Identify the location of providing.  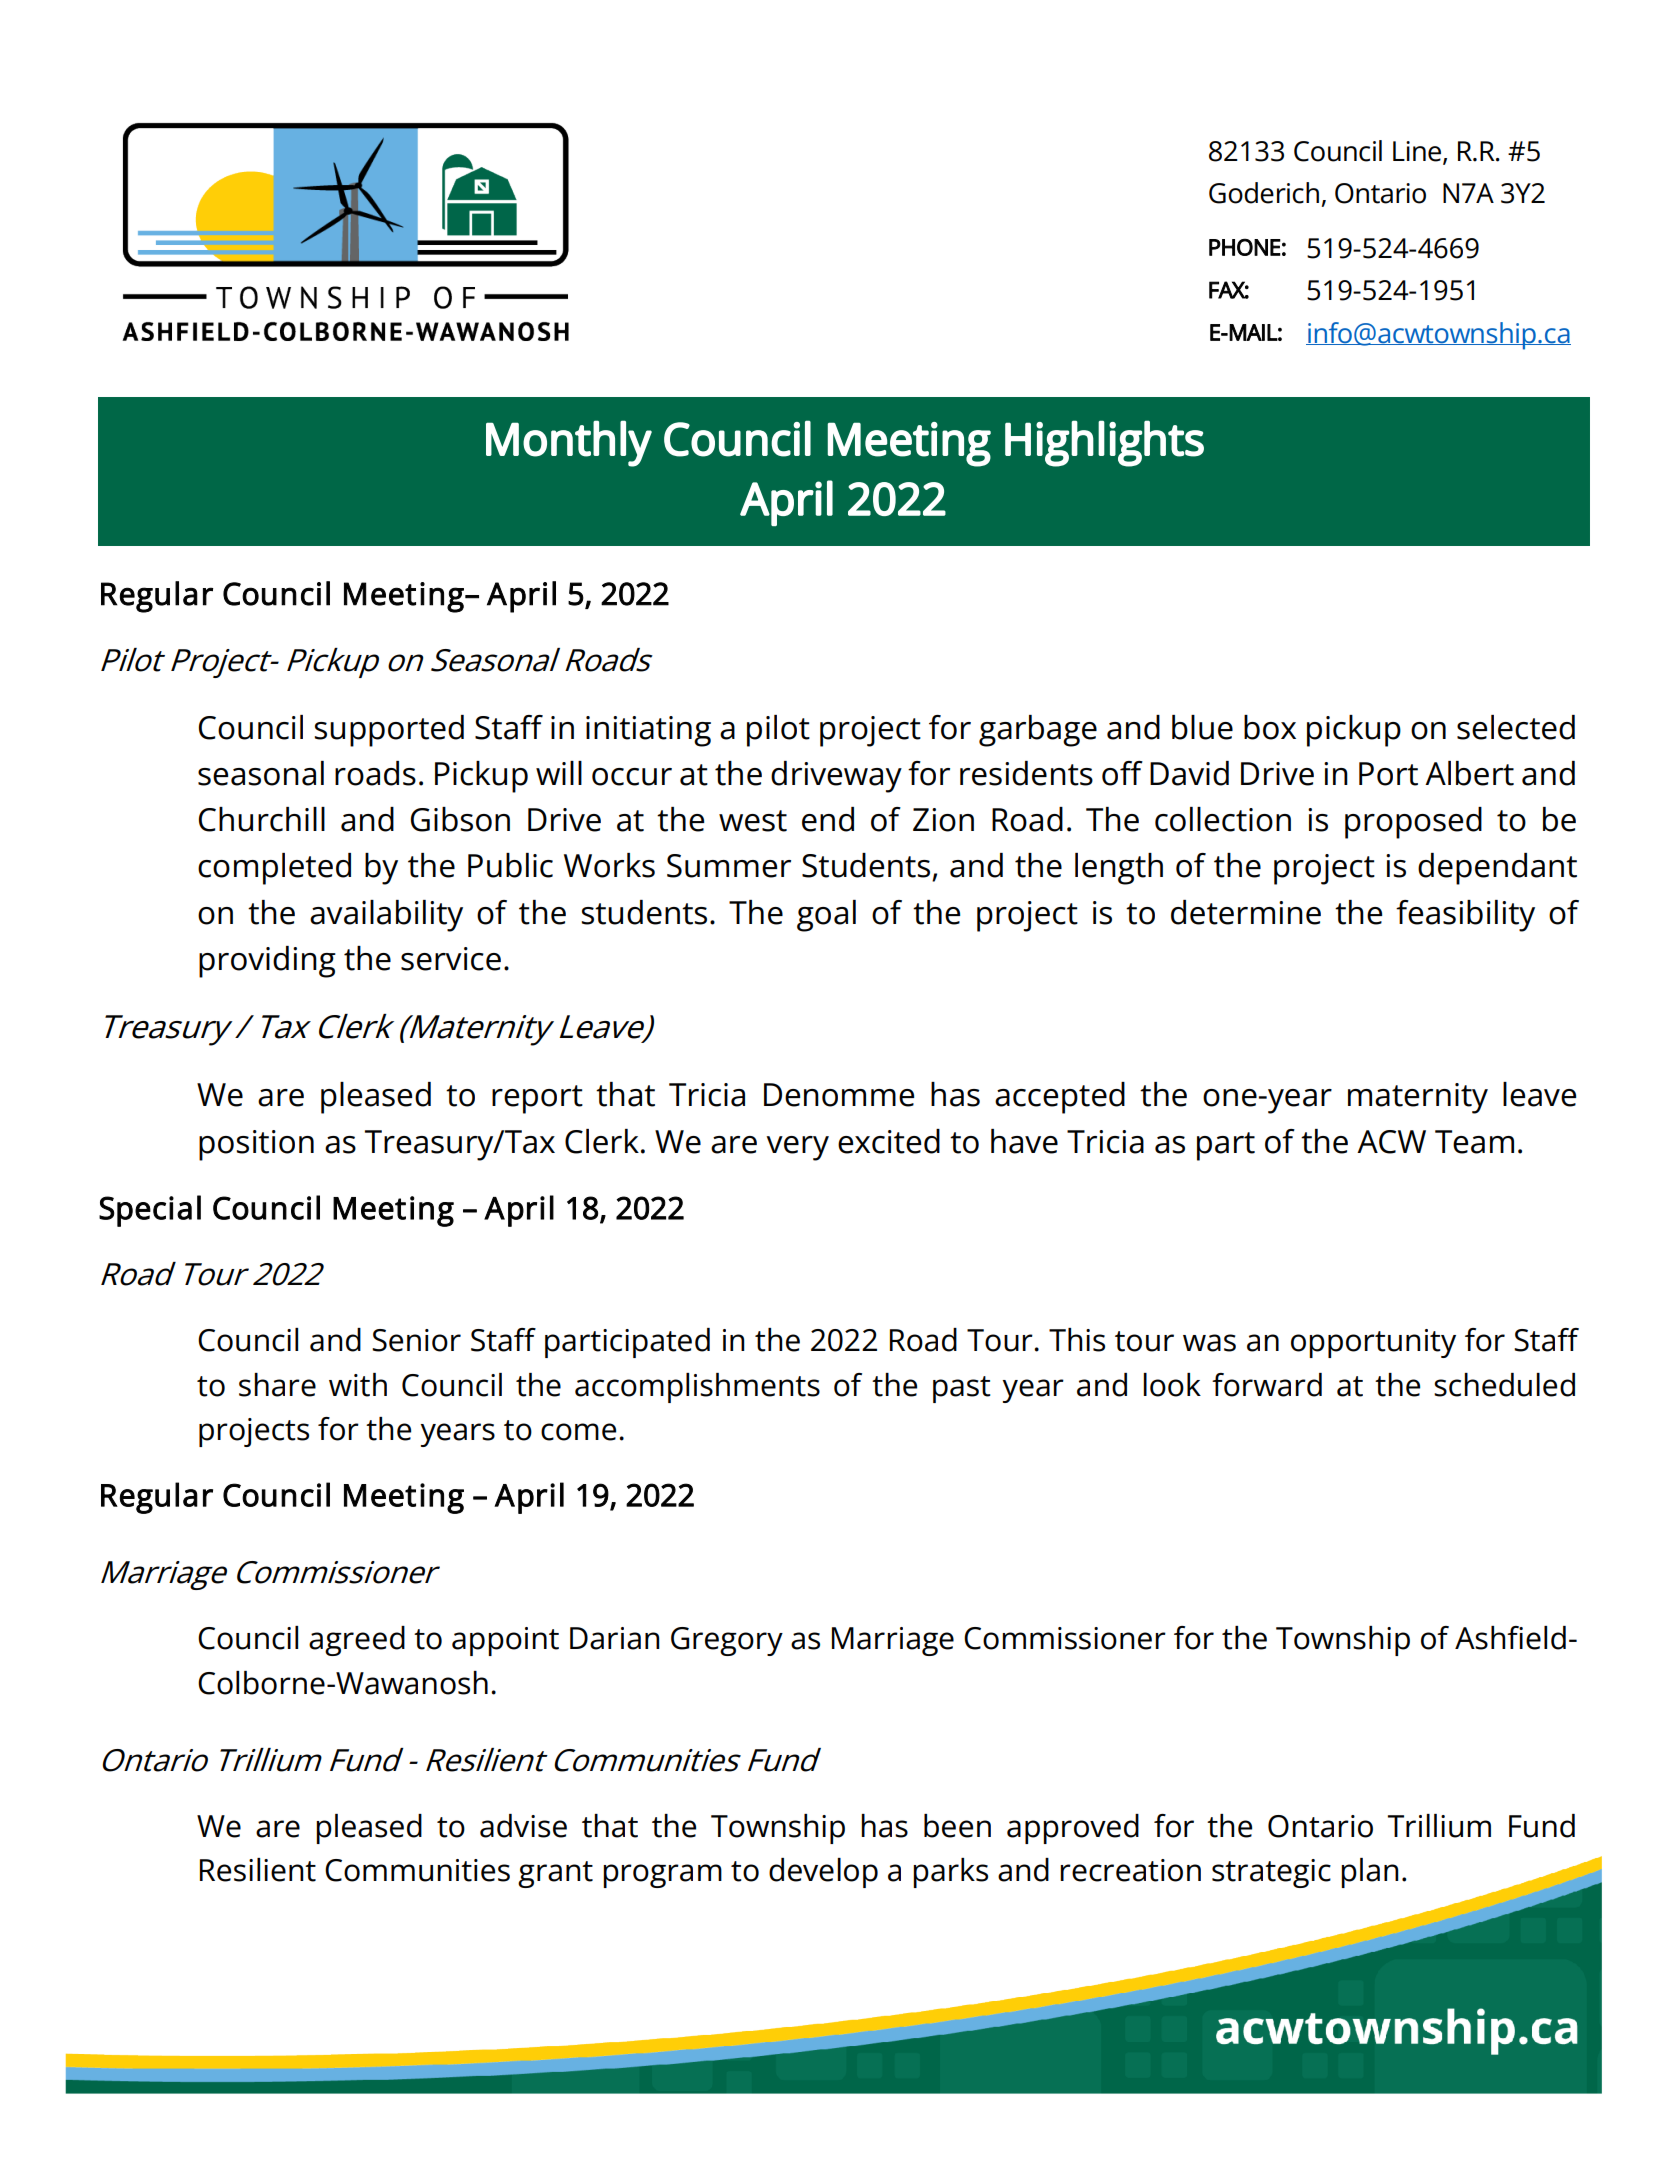
(267, 962).
